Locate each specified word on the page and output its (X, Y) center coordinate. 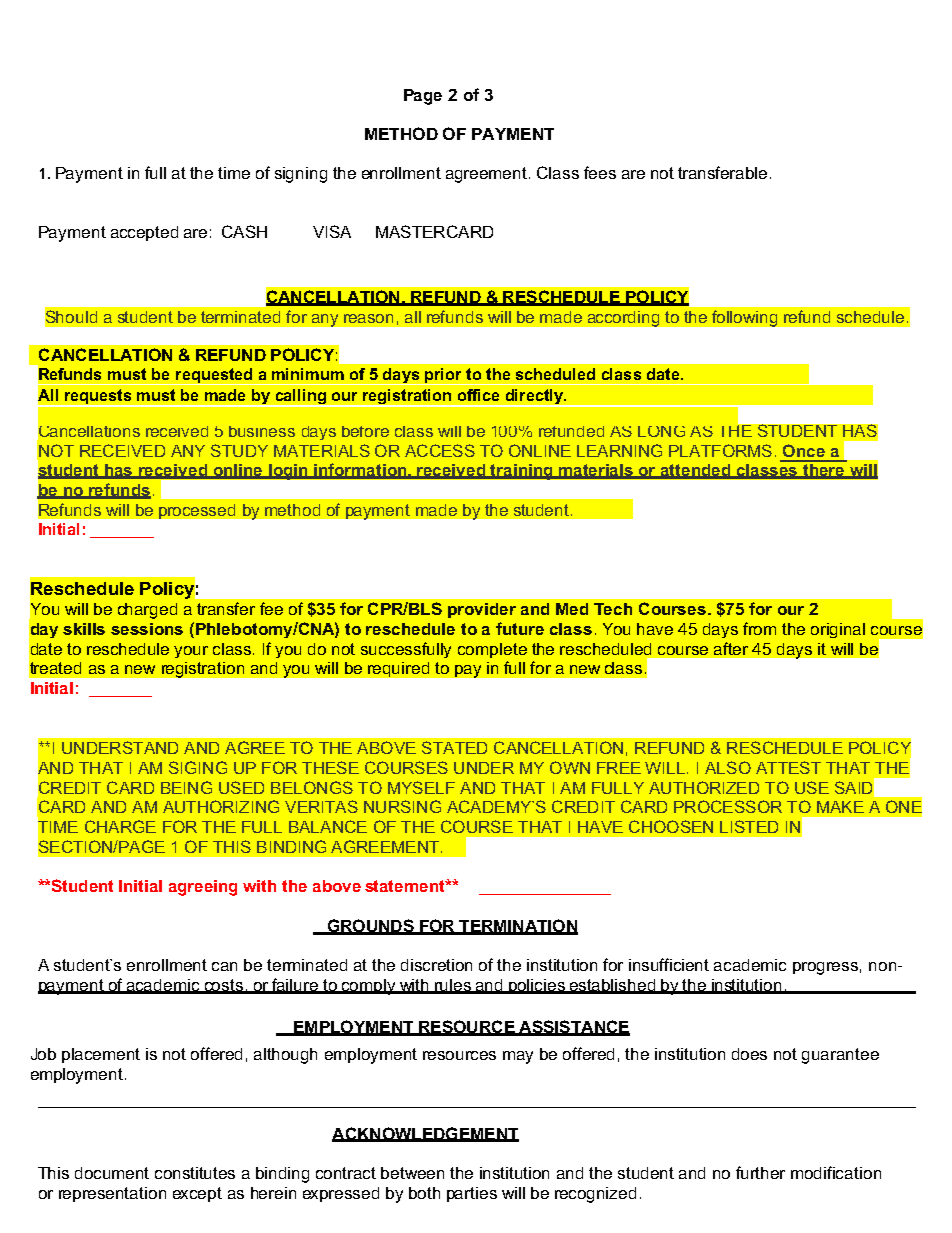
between (412, 1173)
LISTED (749, 826)
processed (197, 511)
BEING (186, 787)
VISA (332, 231)
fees (600, 172)
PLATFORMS (720, 450)
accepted (144, 233)
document (112, 1173)
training (522, 472)
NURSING (402, 806)
